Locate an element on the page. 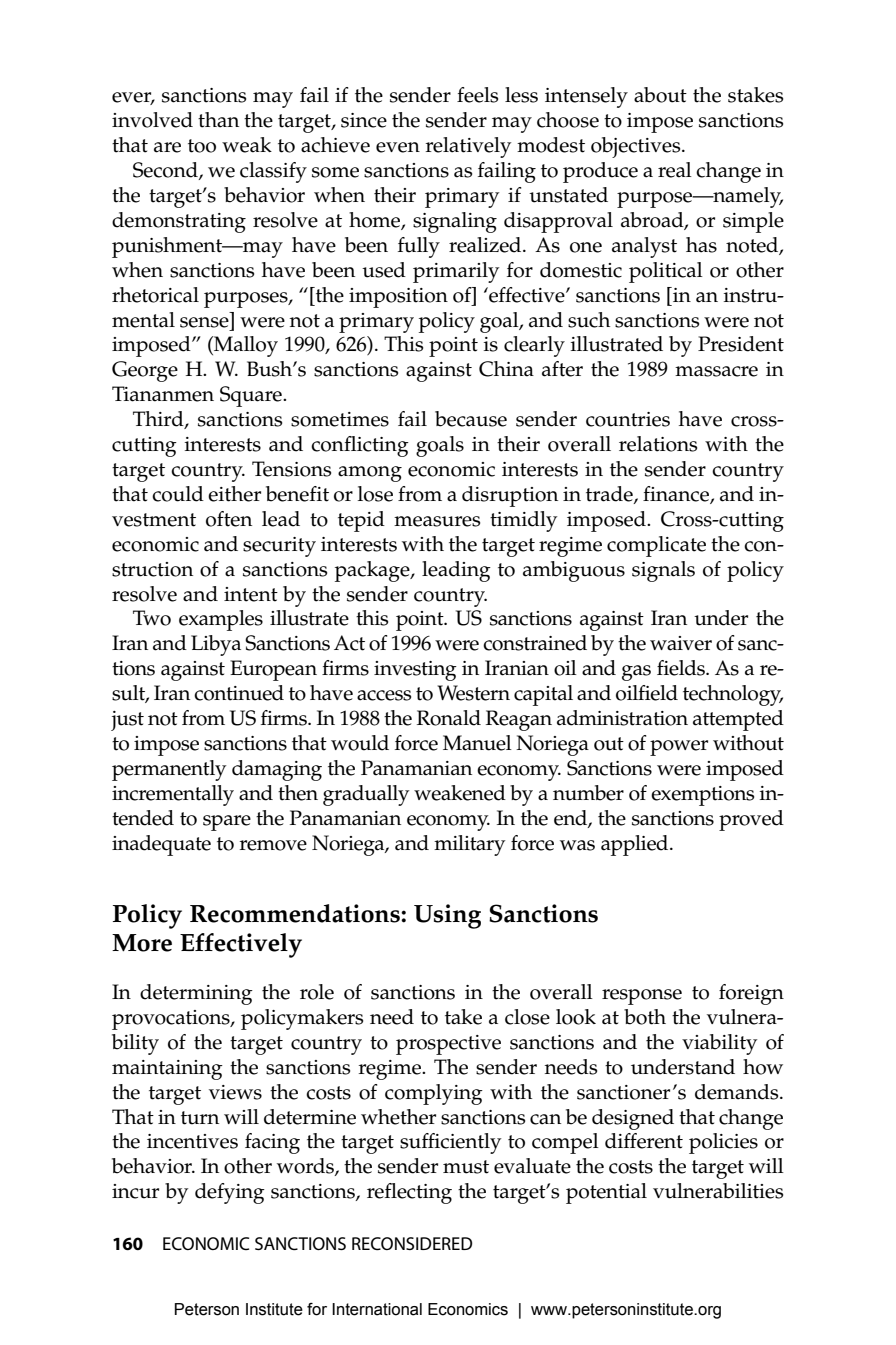  too is located at coordinates (202, 146).
